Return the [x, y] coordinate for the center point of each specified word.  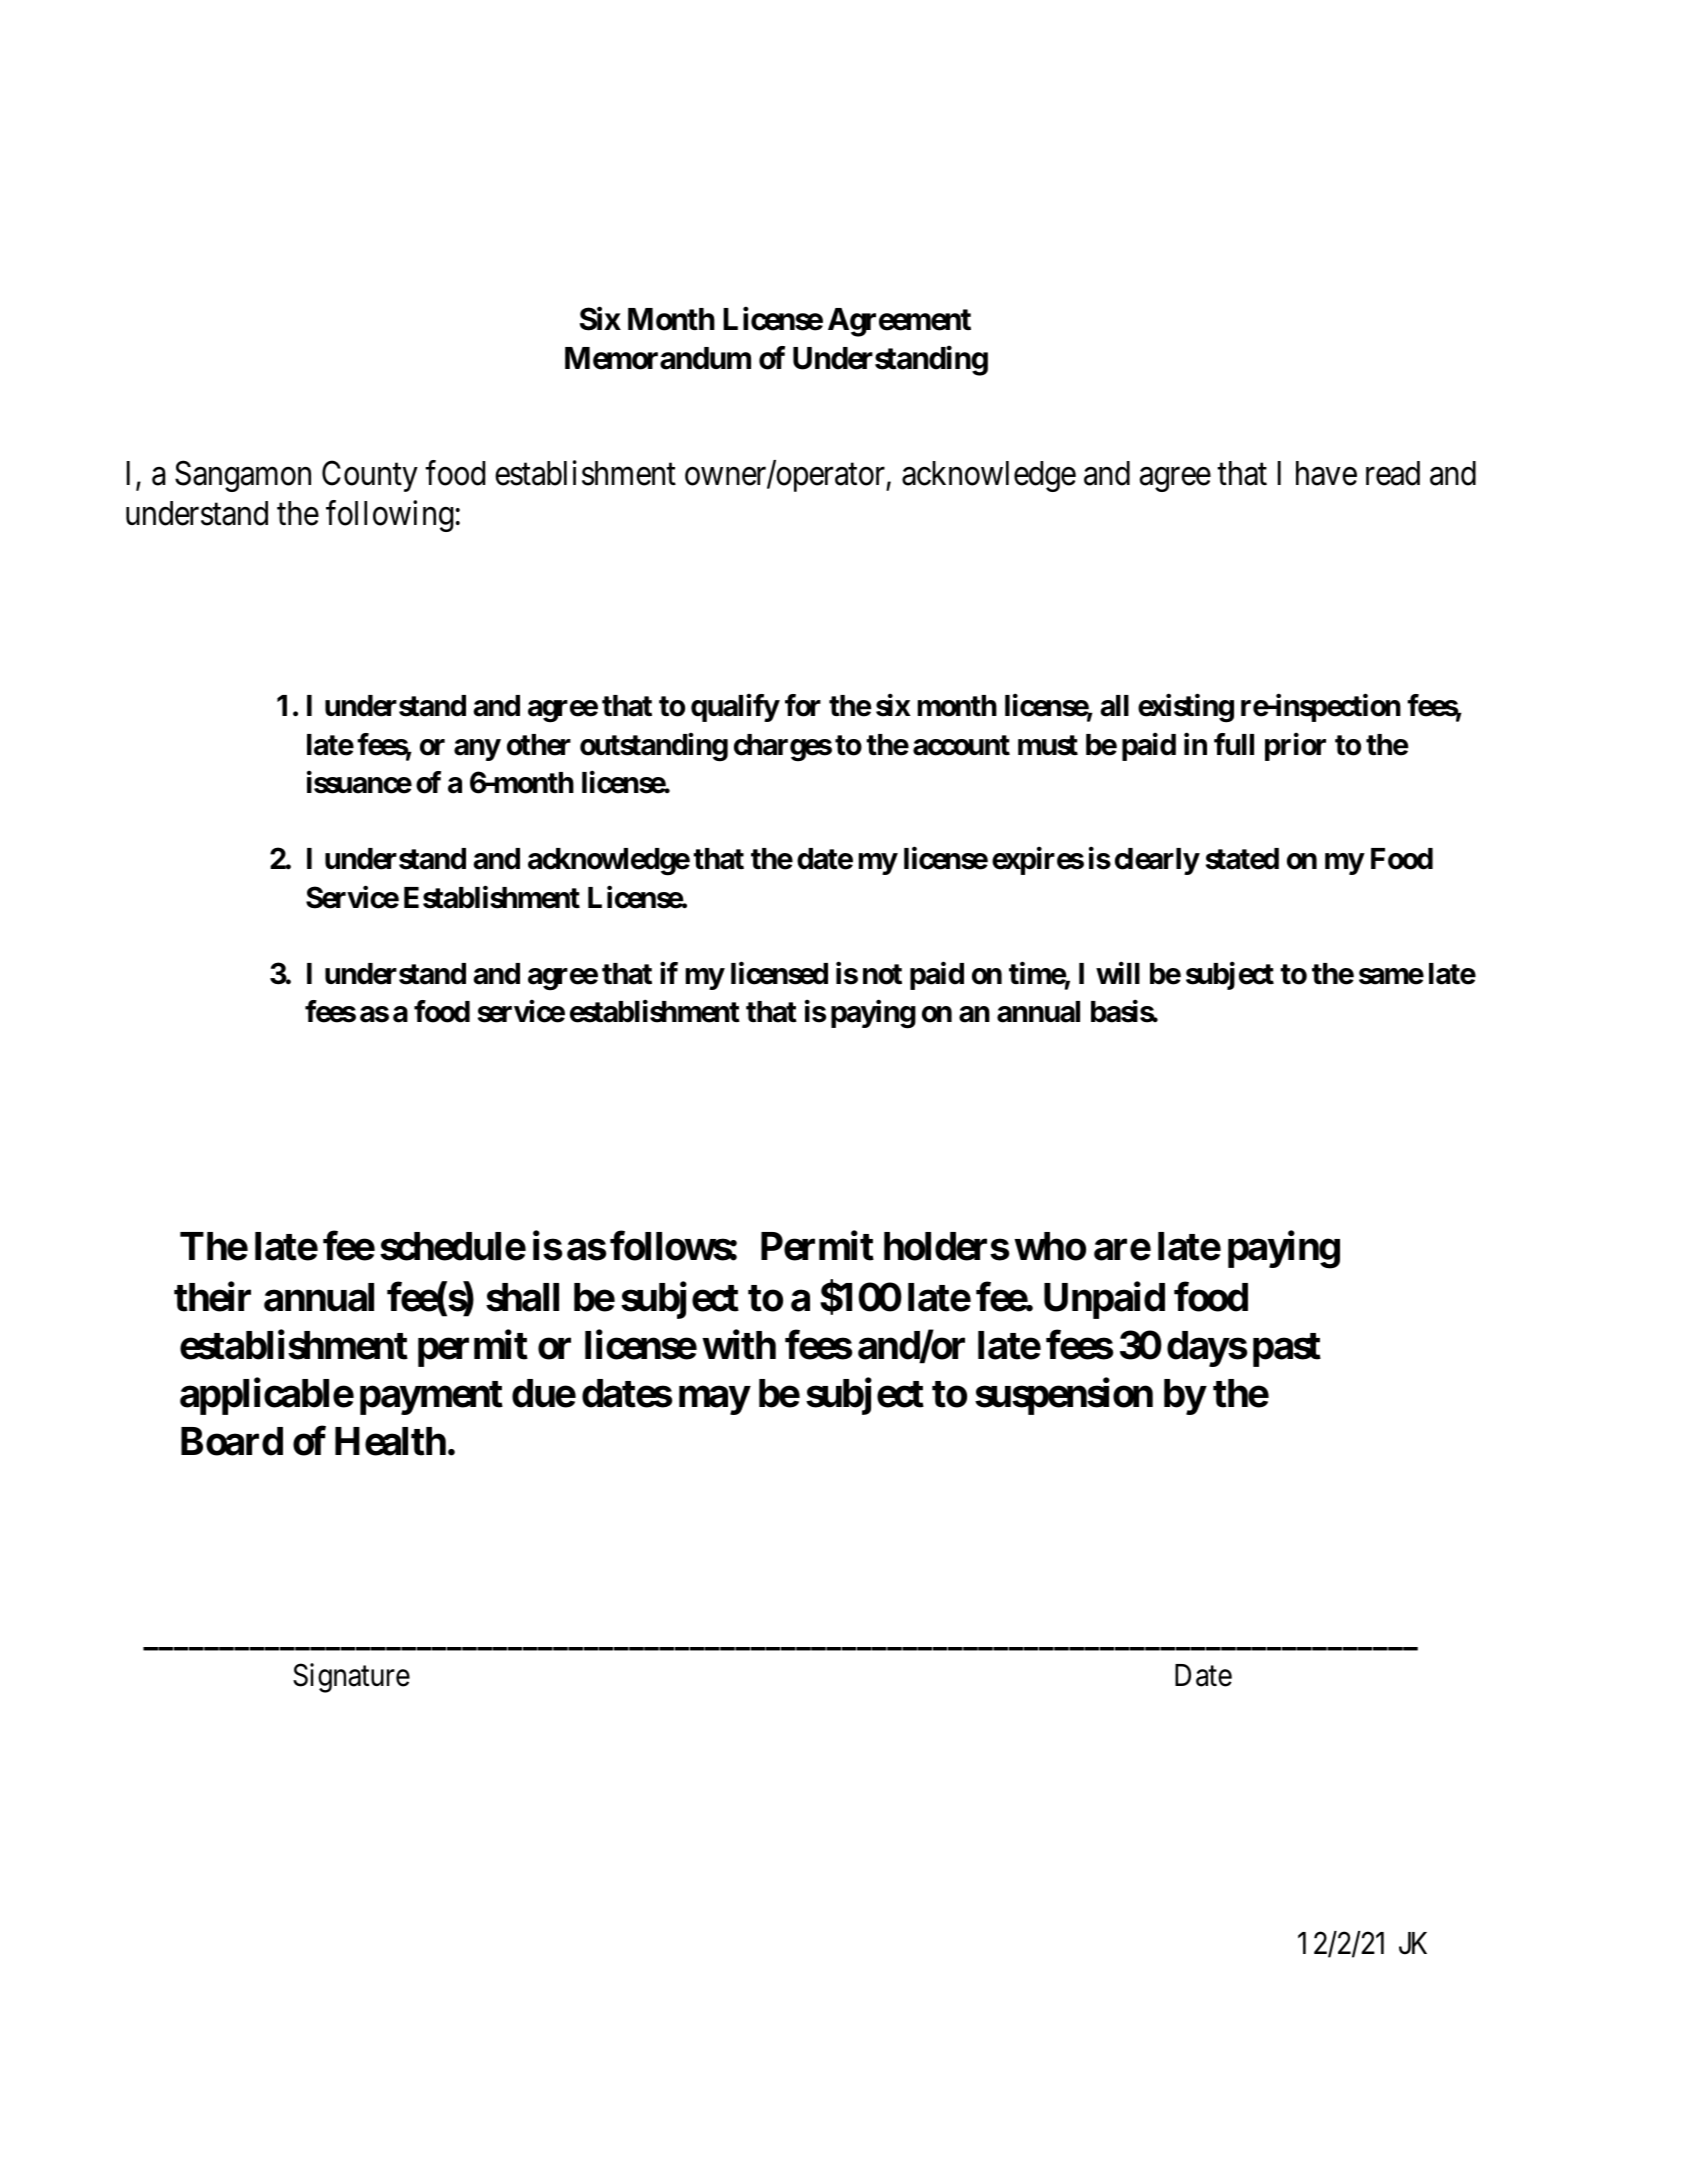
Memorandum [658, 358]
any [477, 750]
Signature [351, 1678]
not [882, 974]
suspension [1064, 1396]
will [1118, 973]
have [1326, 473]
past [1287, 1350]
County [370, 476]
